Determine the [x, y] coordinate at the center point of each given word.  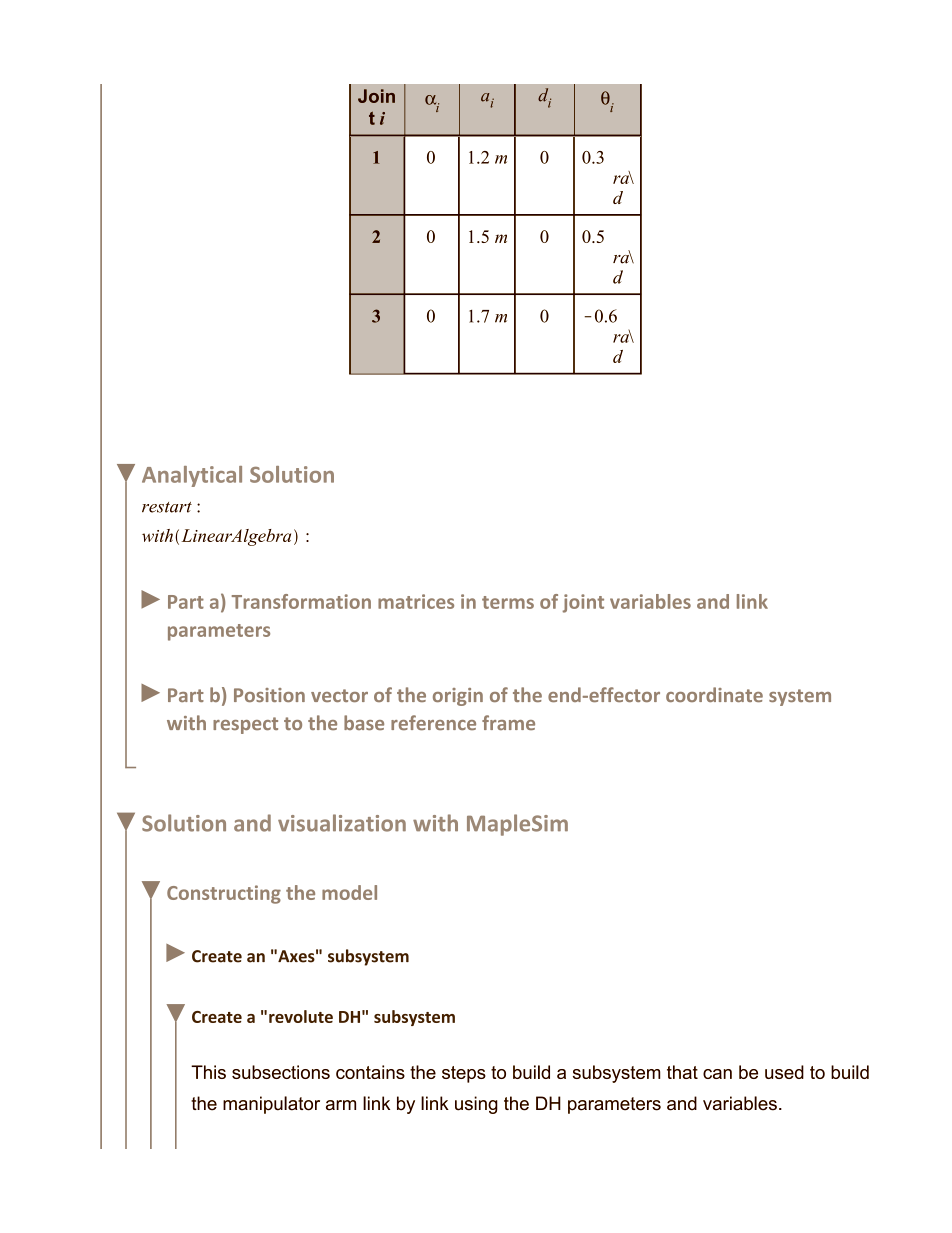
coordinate [714, 694]
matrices [416, 601]
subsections [281, 1072]
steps [464, 1074]
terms [508, 602]
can [717, 1074]
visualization [342, 823]
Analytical [192, 476]
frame [508, 722]
